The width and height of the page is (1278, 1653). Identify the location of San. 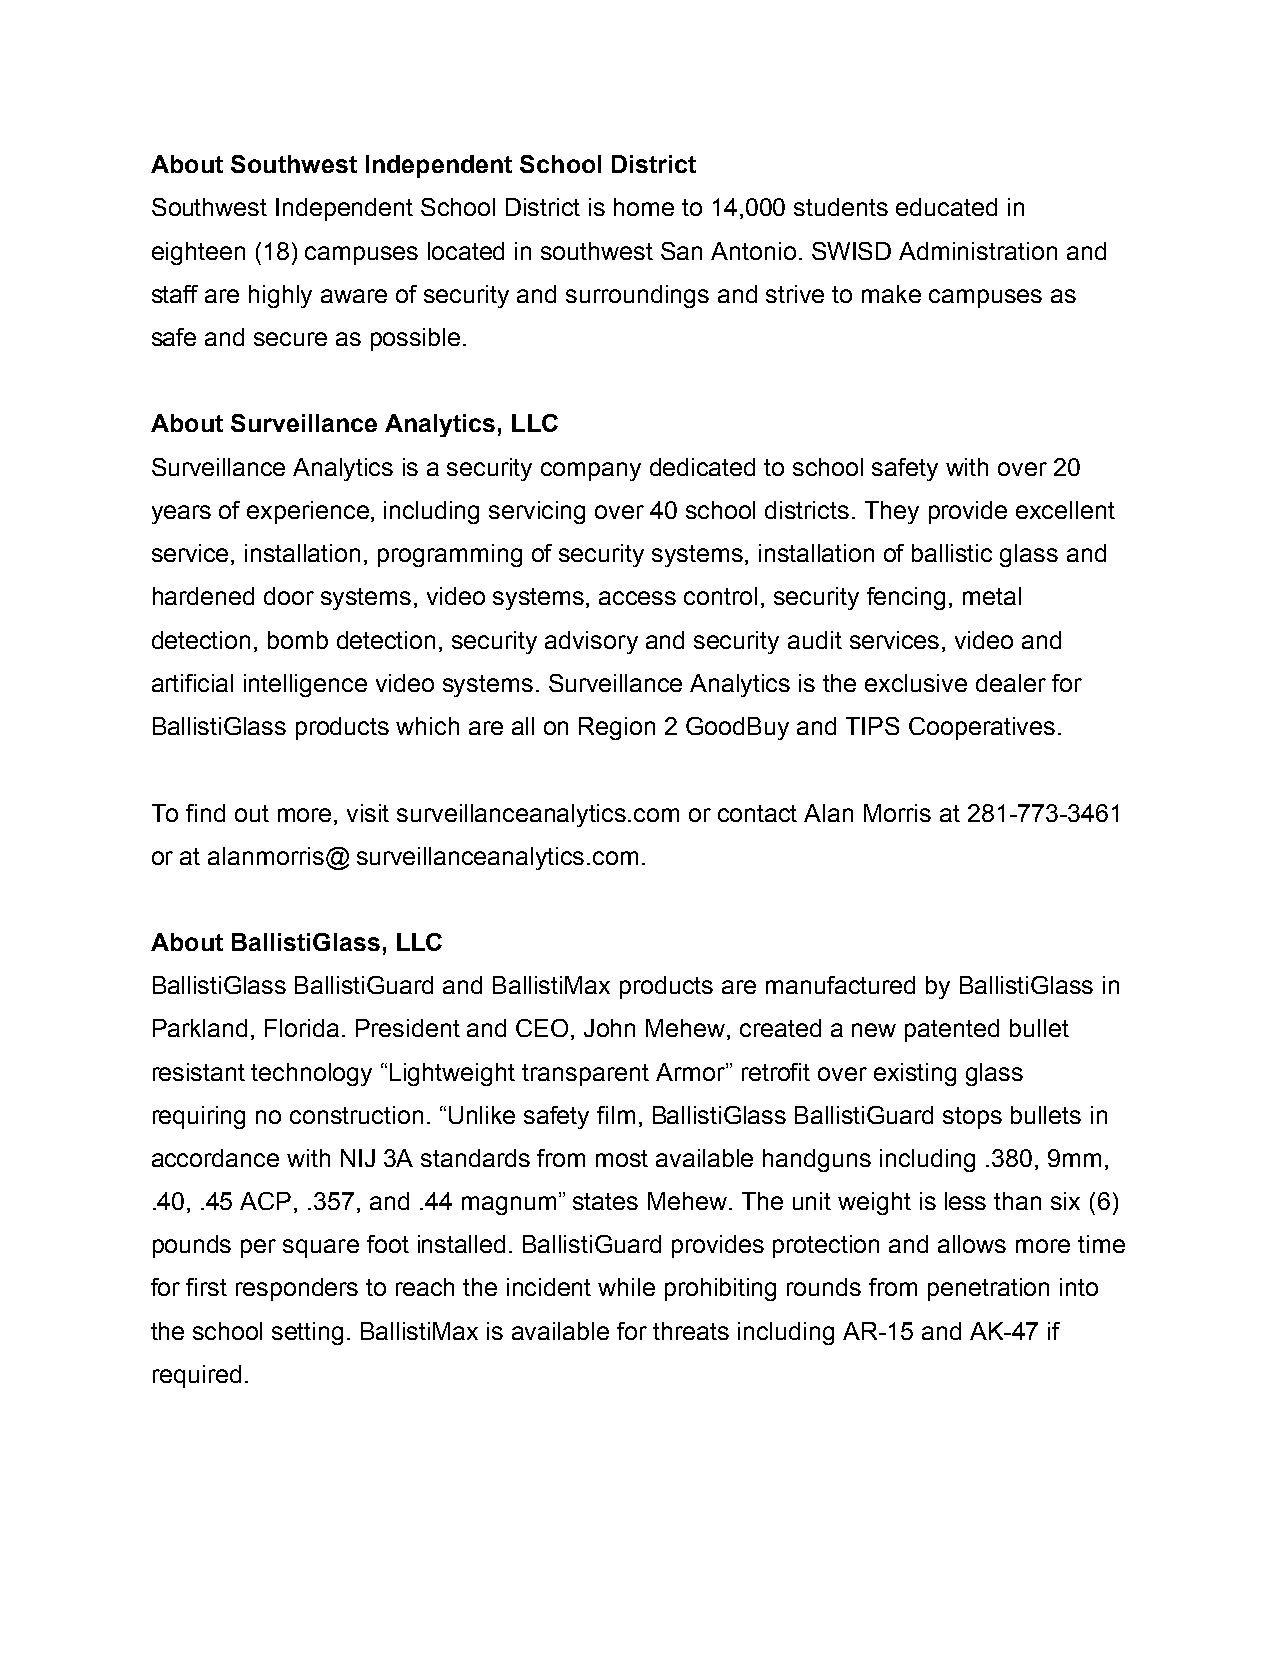
(681, 251).
